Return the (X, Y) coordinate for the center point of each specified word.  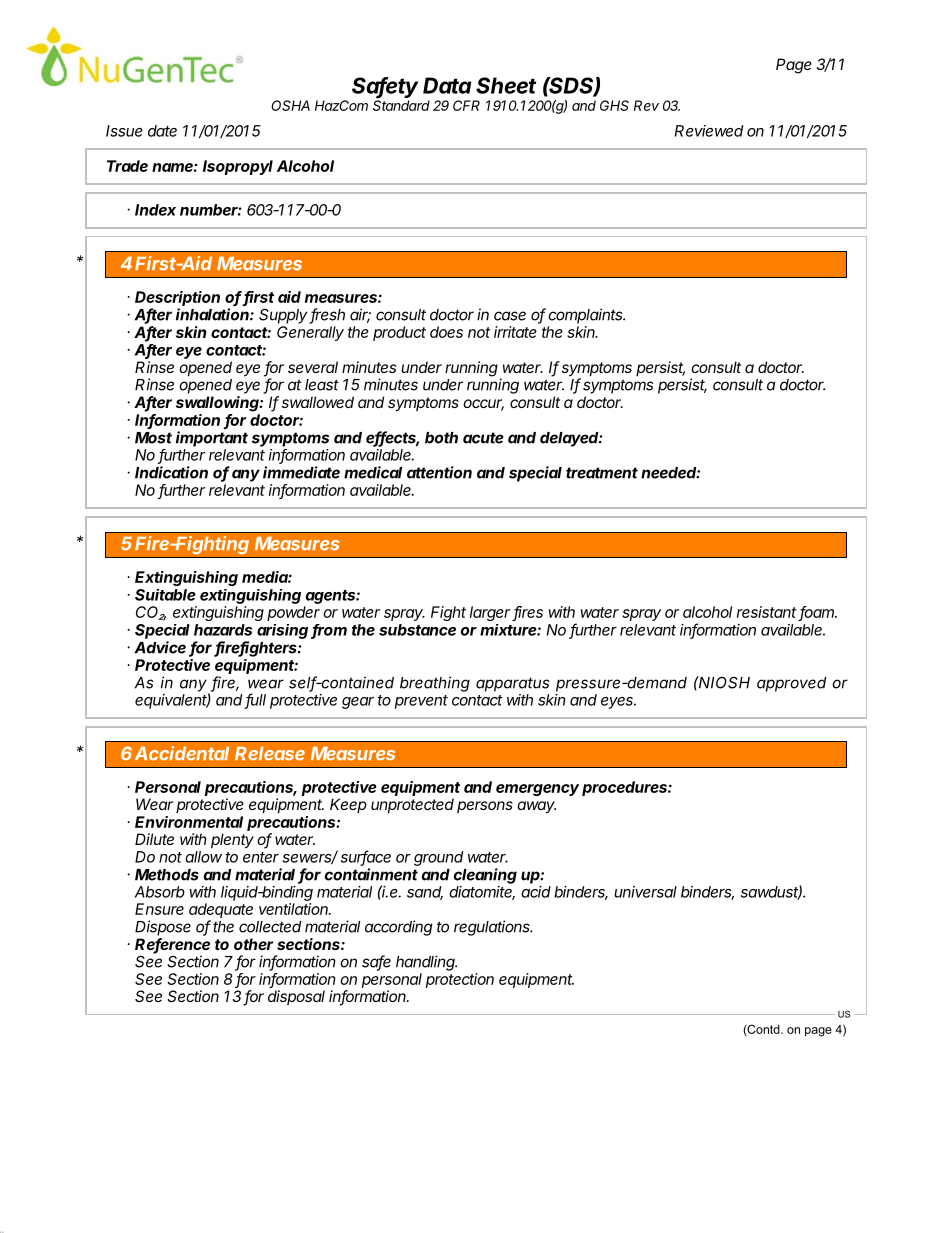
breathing (435, 684)
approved (791, 684)
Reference (172, 945)
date (162, 131)
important (212, 439)
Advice (160, 647)
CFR (466, 105)
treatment (602, 473)
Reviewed (709, 131)
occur (483, 405)
